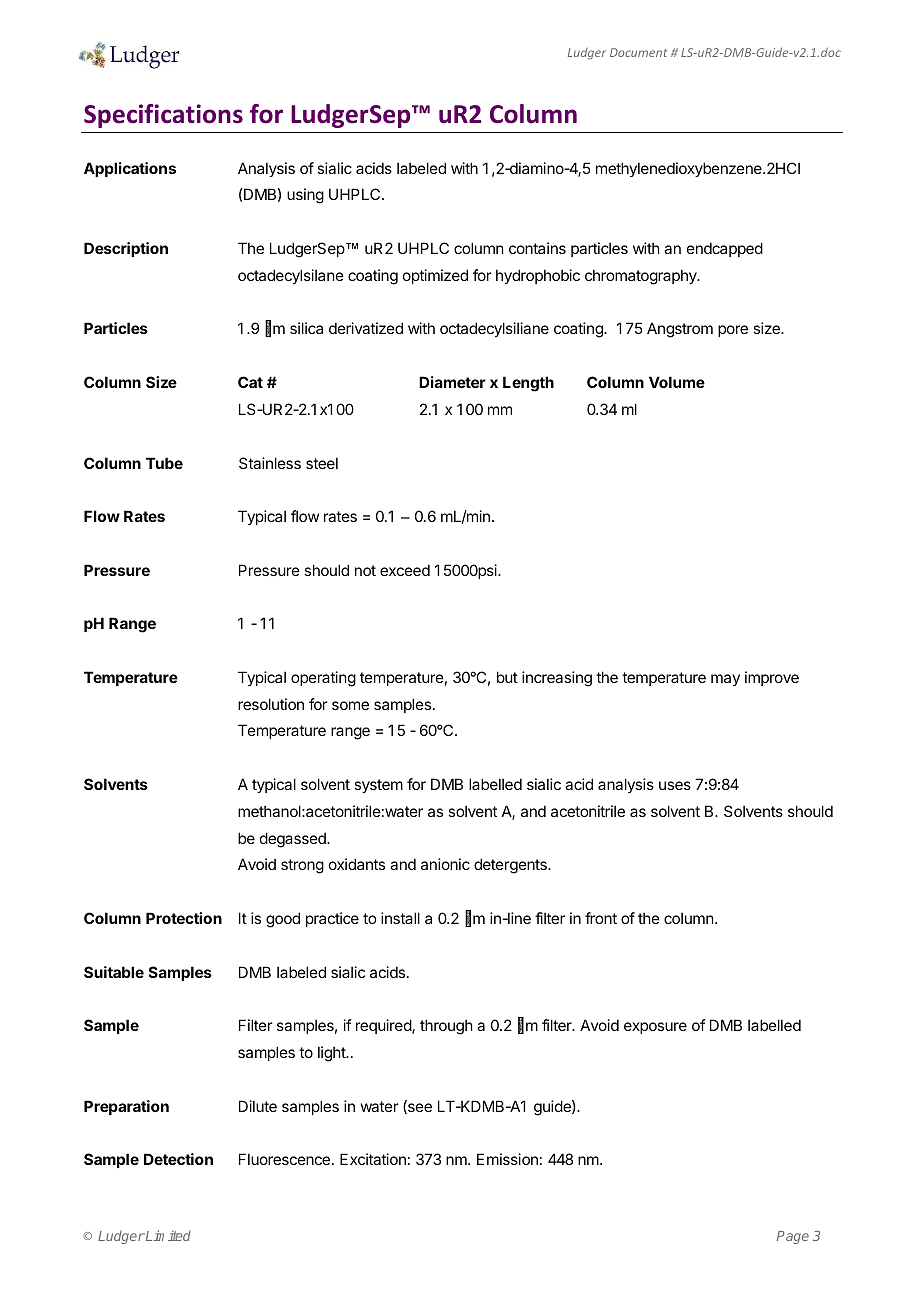 The image size is (924, 1308). I want to click on Document, so click(638, 52).
